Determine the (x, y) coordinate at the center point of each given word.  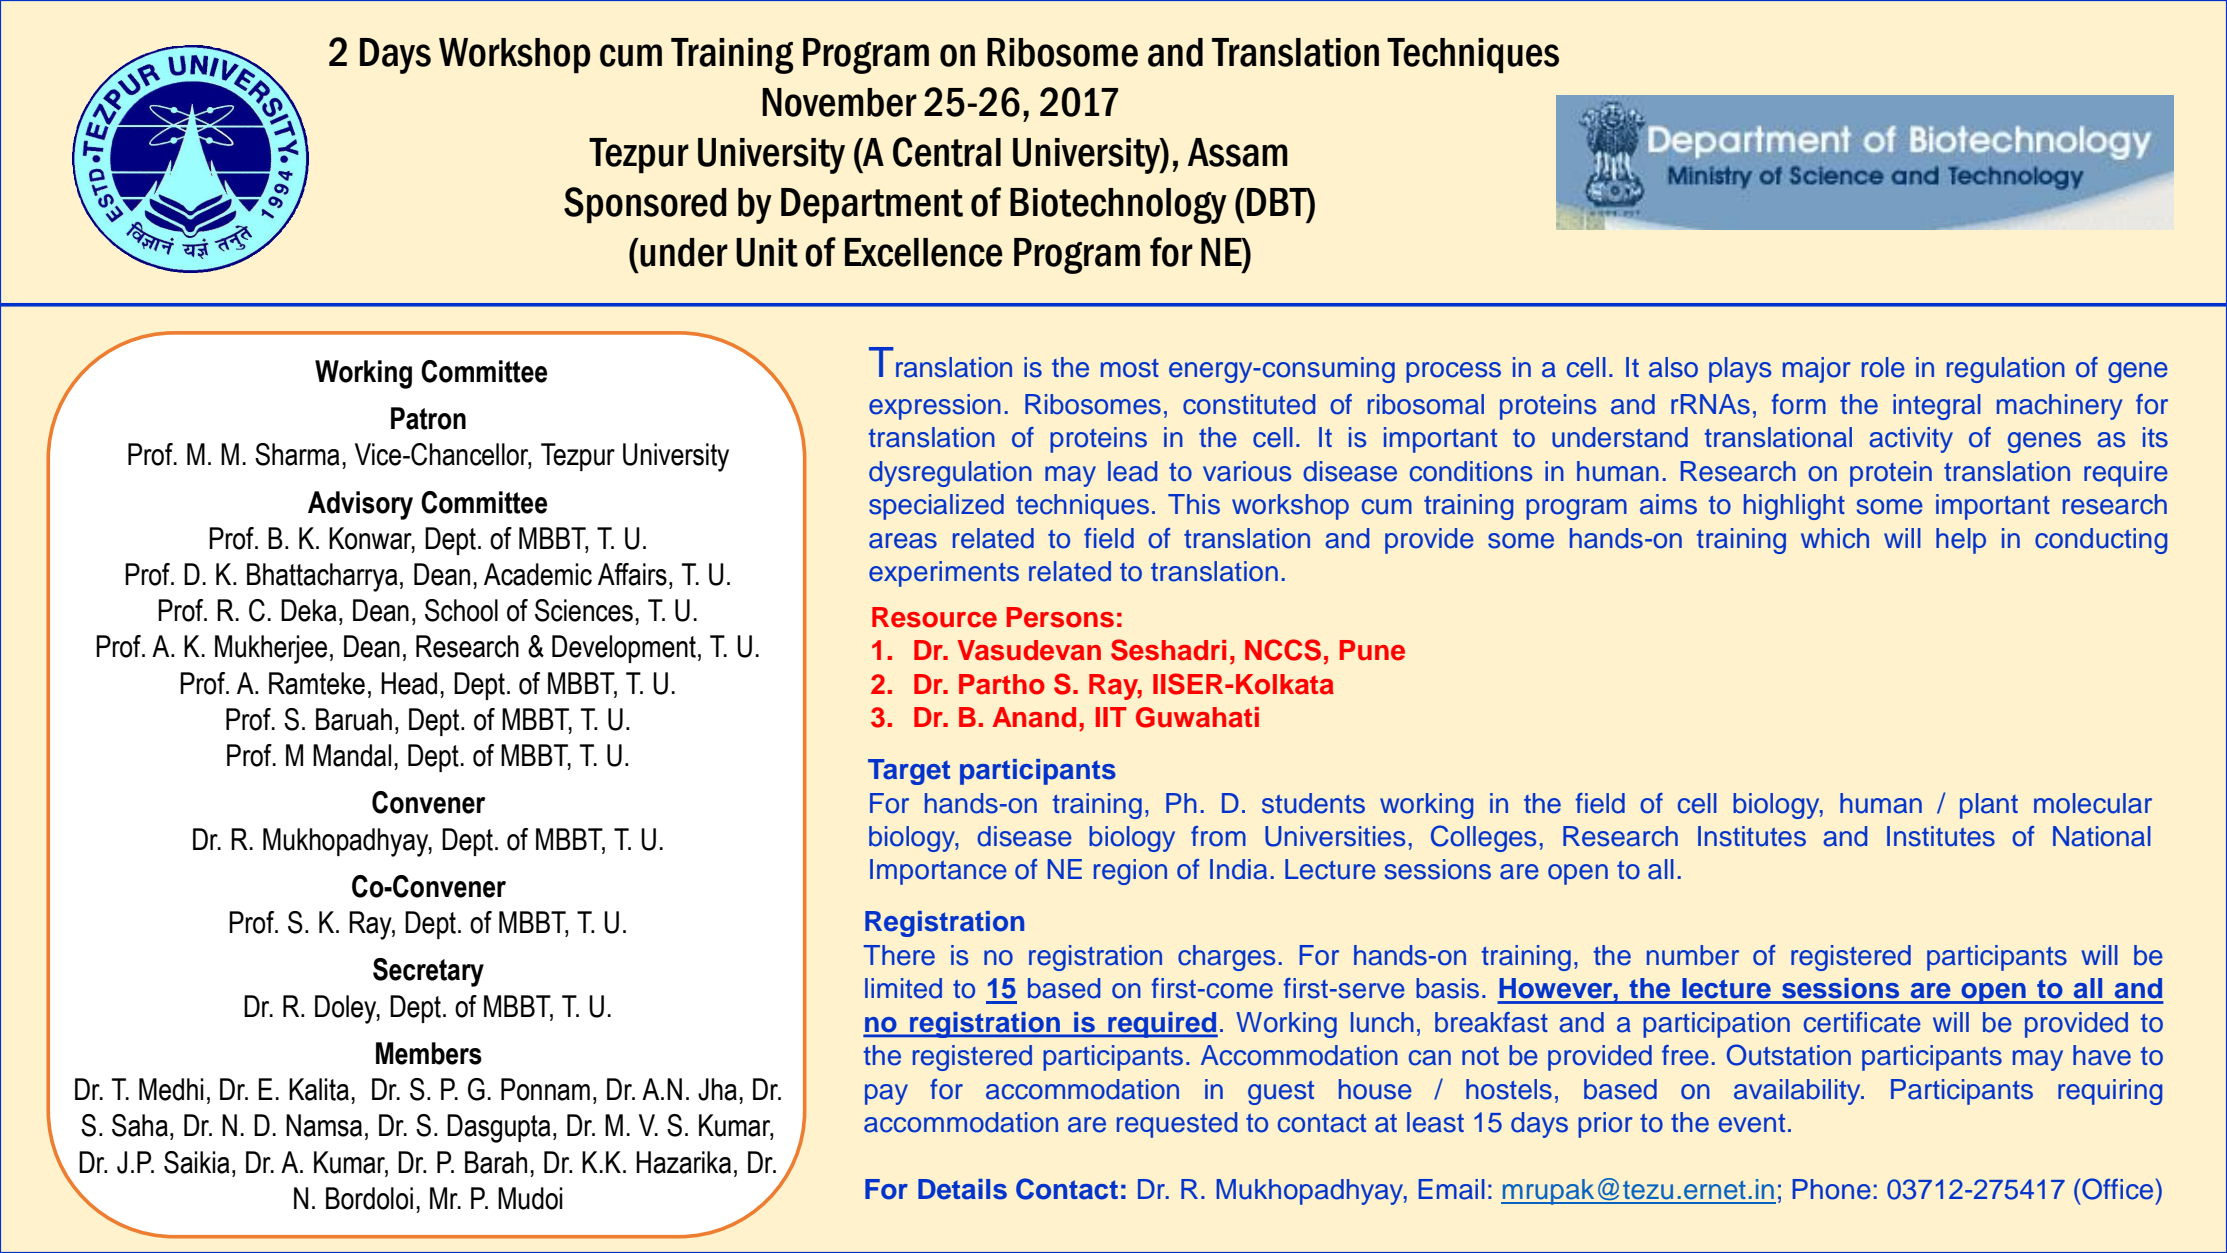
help (1961, 541)
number (1693, 955)
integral (1937, 407)
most (1130, 368)
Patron (428, 418)
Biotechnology (1118, 206)
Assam (1238, 152)
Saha (140, 1125)
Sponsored (645, 205)
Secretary (428, 972)
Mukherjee (271, 649)
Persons (1060, 617)
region (1130, 872)
